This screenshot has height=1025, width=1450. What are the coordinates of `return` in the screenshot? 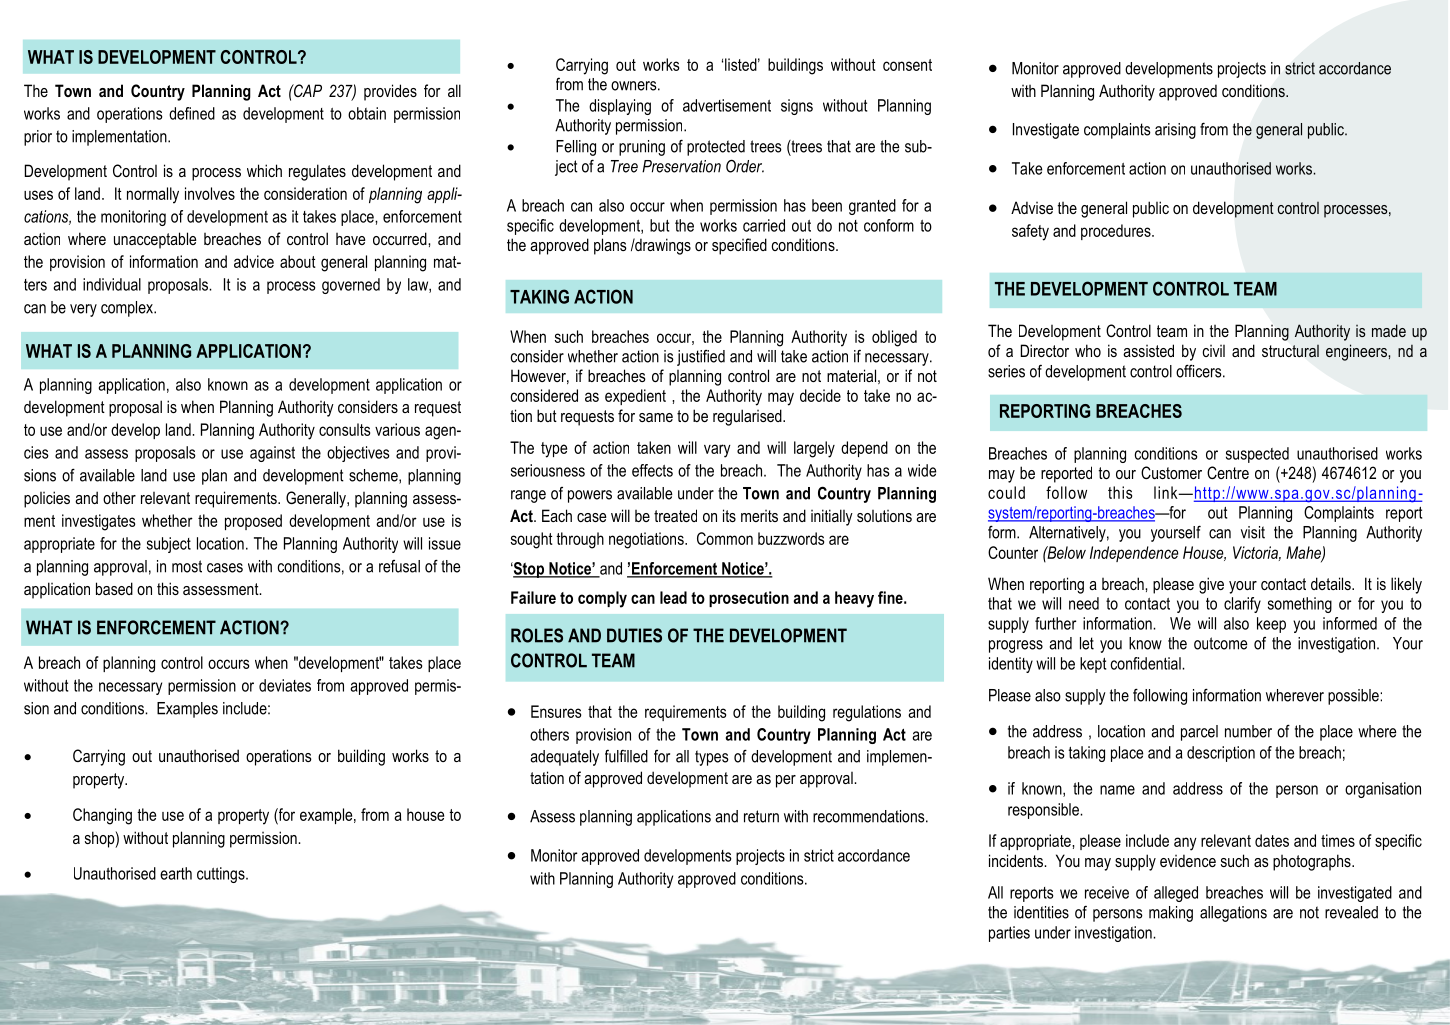 It's located at (761, 816).
